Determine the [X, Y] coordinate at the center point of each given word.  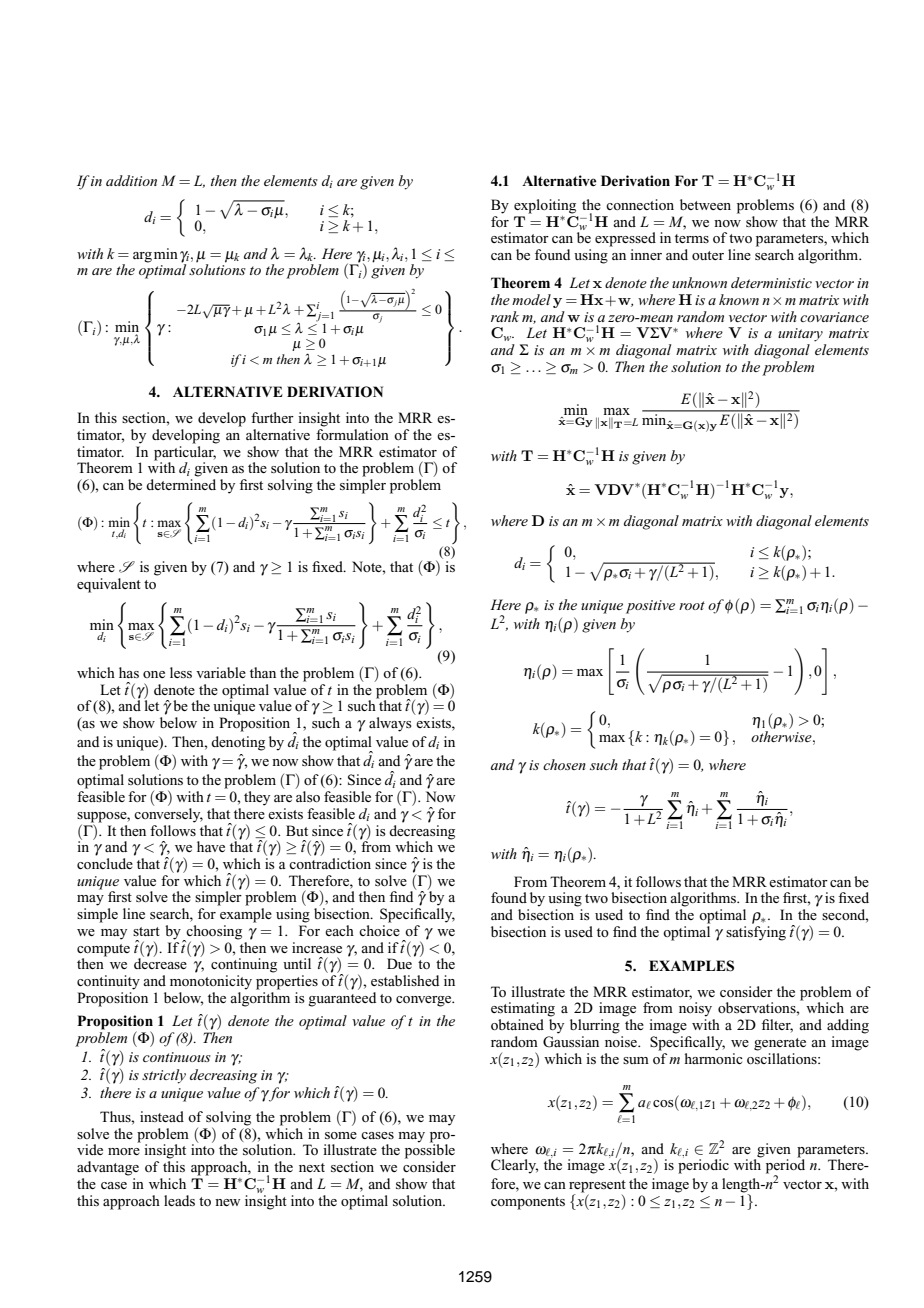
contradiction [330, 863]
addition [131, 180]
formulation [352, 434]
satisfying [756, 933]
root [692, 605]
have [211, 846]
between [705, 204]
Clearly [514, 1166]
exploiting [545, 206]
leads [179, 1200]
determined [181, 484]
